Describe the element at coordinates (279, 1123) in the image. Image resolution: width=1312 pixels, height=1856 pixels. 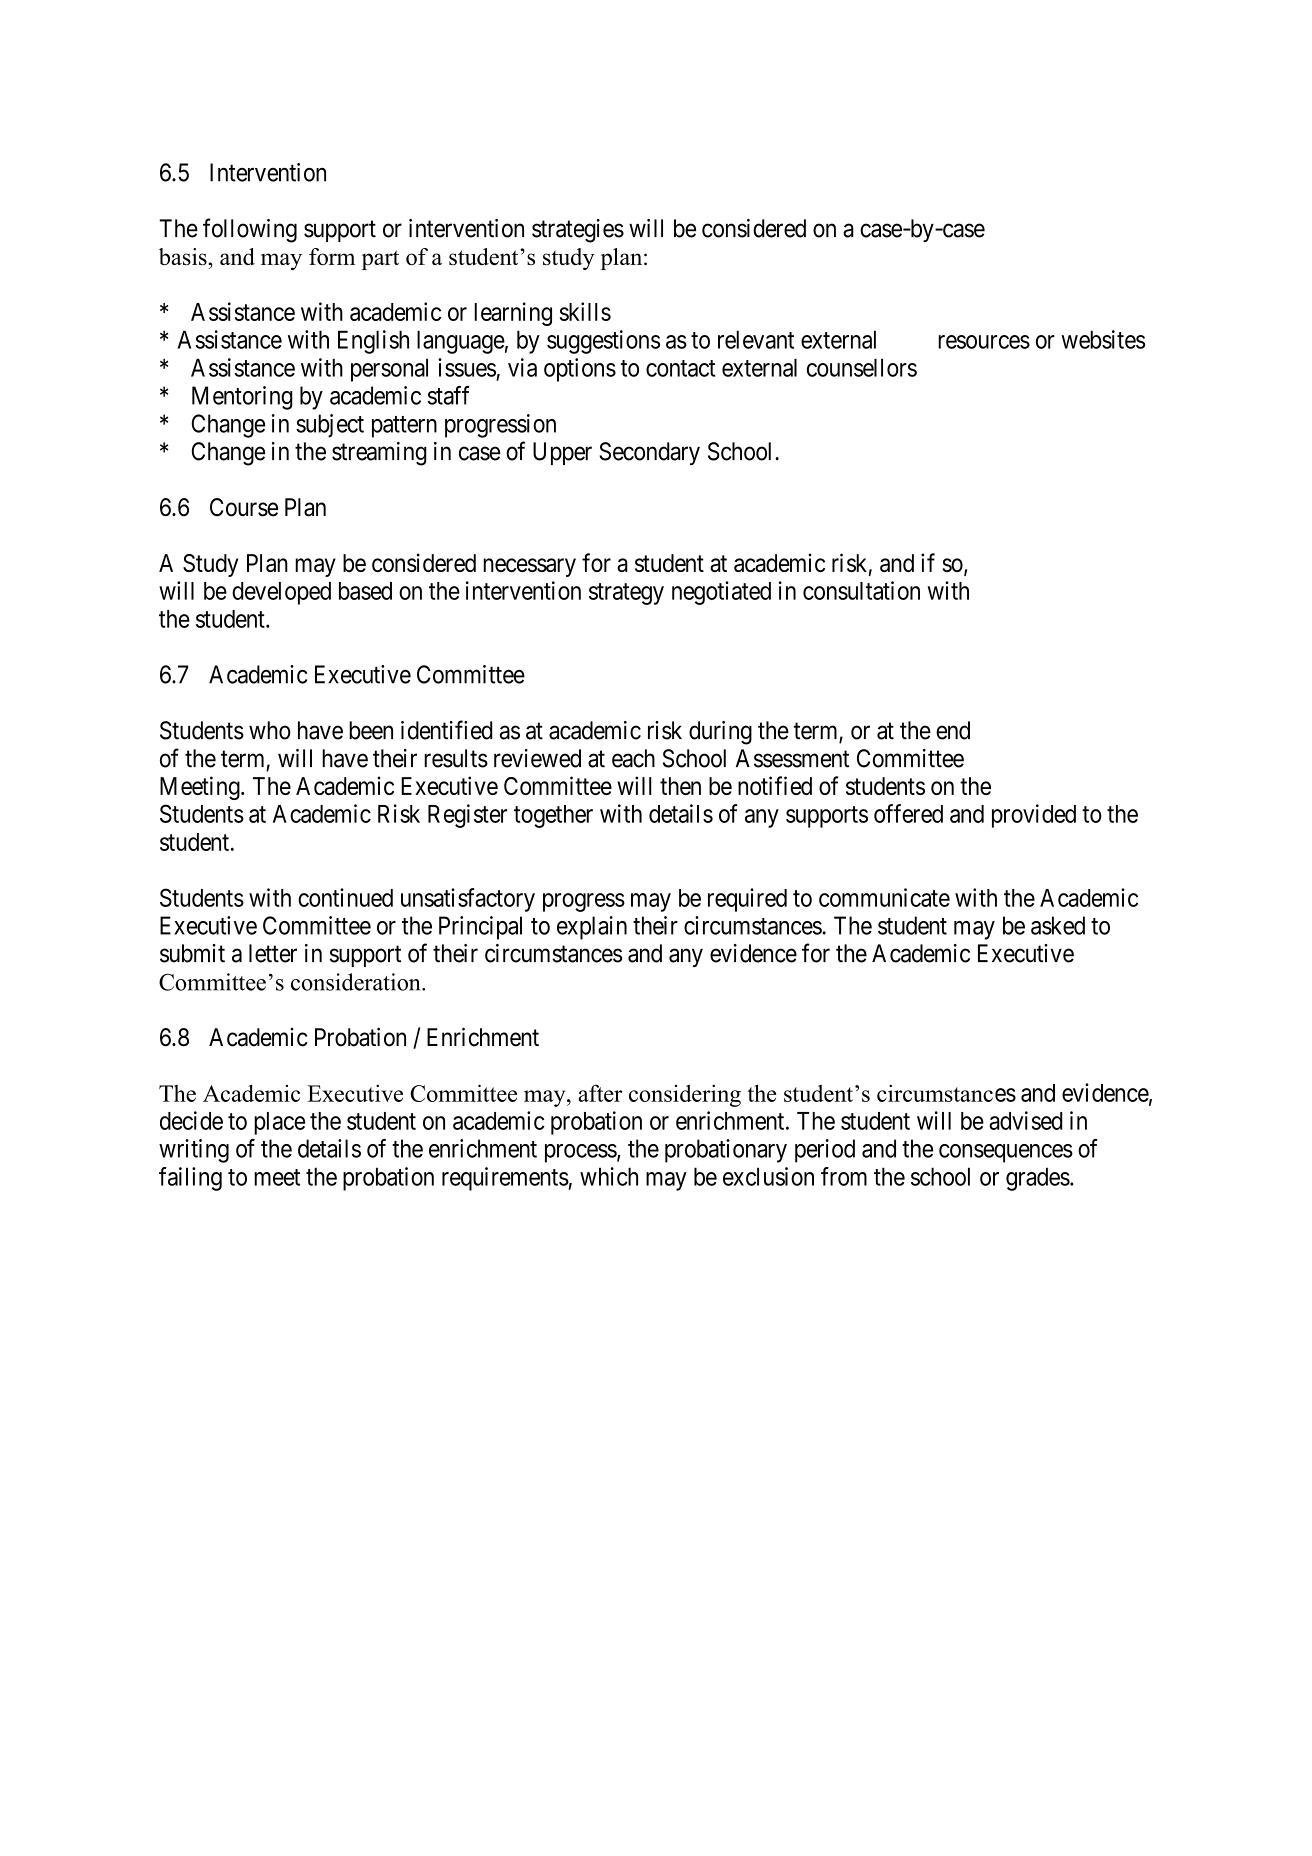
I see `place` at that location.
